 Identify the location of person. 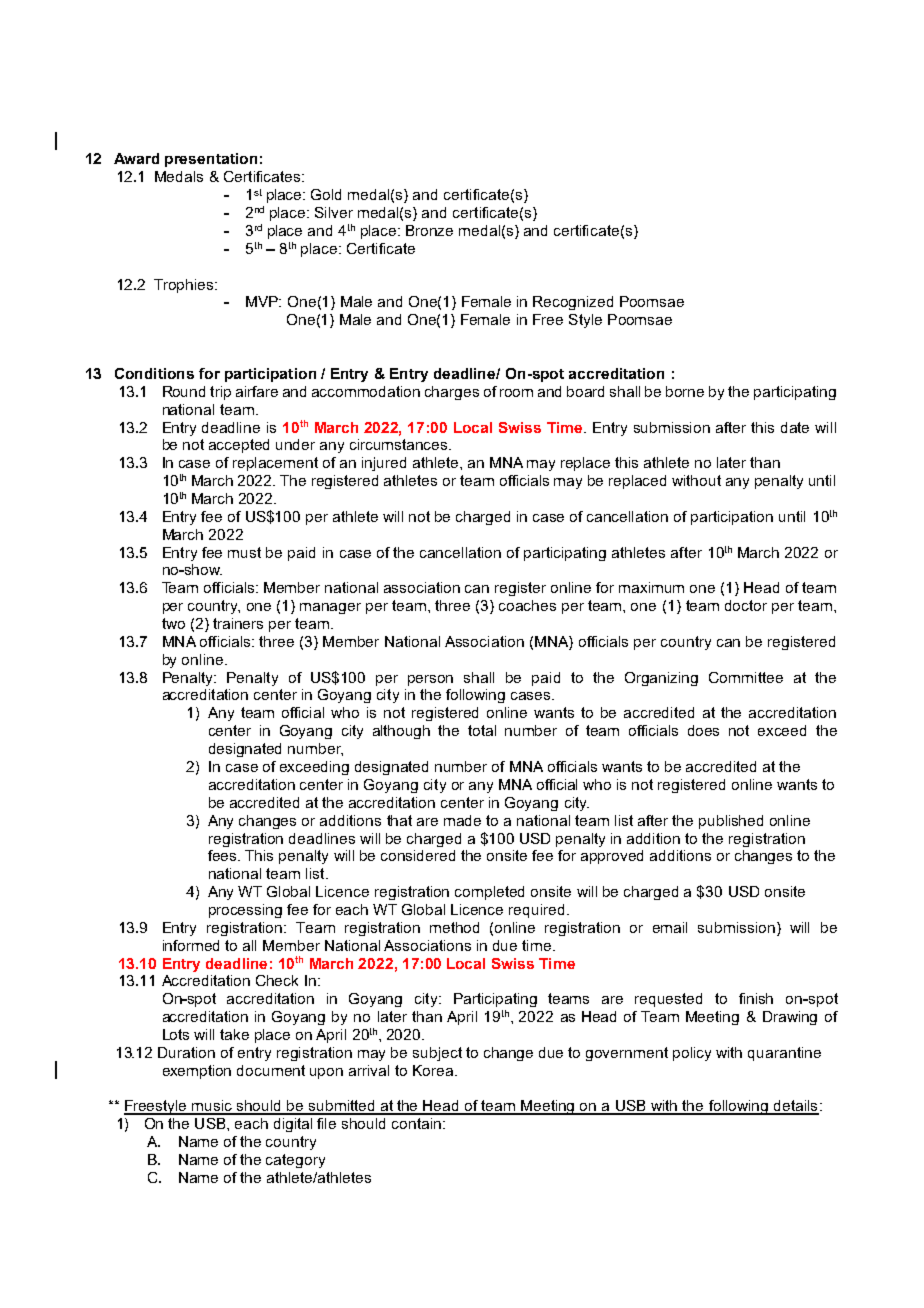
(430, 680).
